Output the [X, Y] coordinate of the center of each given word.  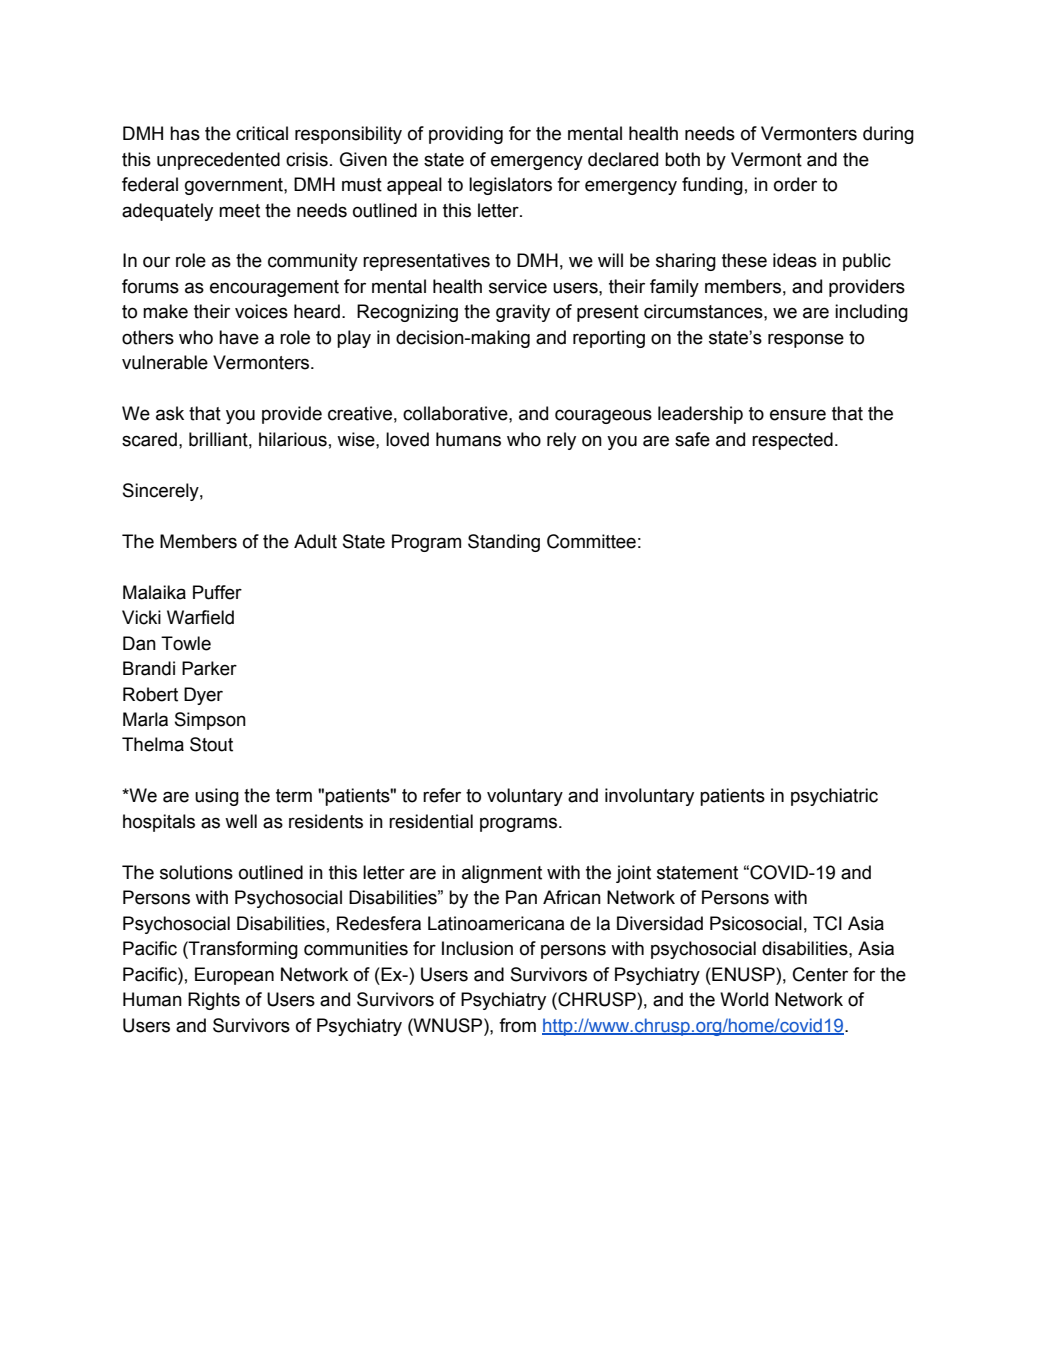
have [239, 337]
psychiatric [834, 797]
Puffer [217, 592]
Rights [214, 1001]
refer [442, 795]
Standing [504, 543]
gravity [523, 313]
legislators [510, 186]
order [795, 184]
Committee [591, 541]
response [806, 340]
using [217, 797]
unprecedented [218, 161]
